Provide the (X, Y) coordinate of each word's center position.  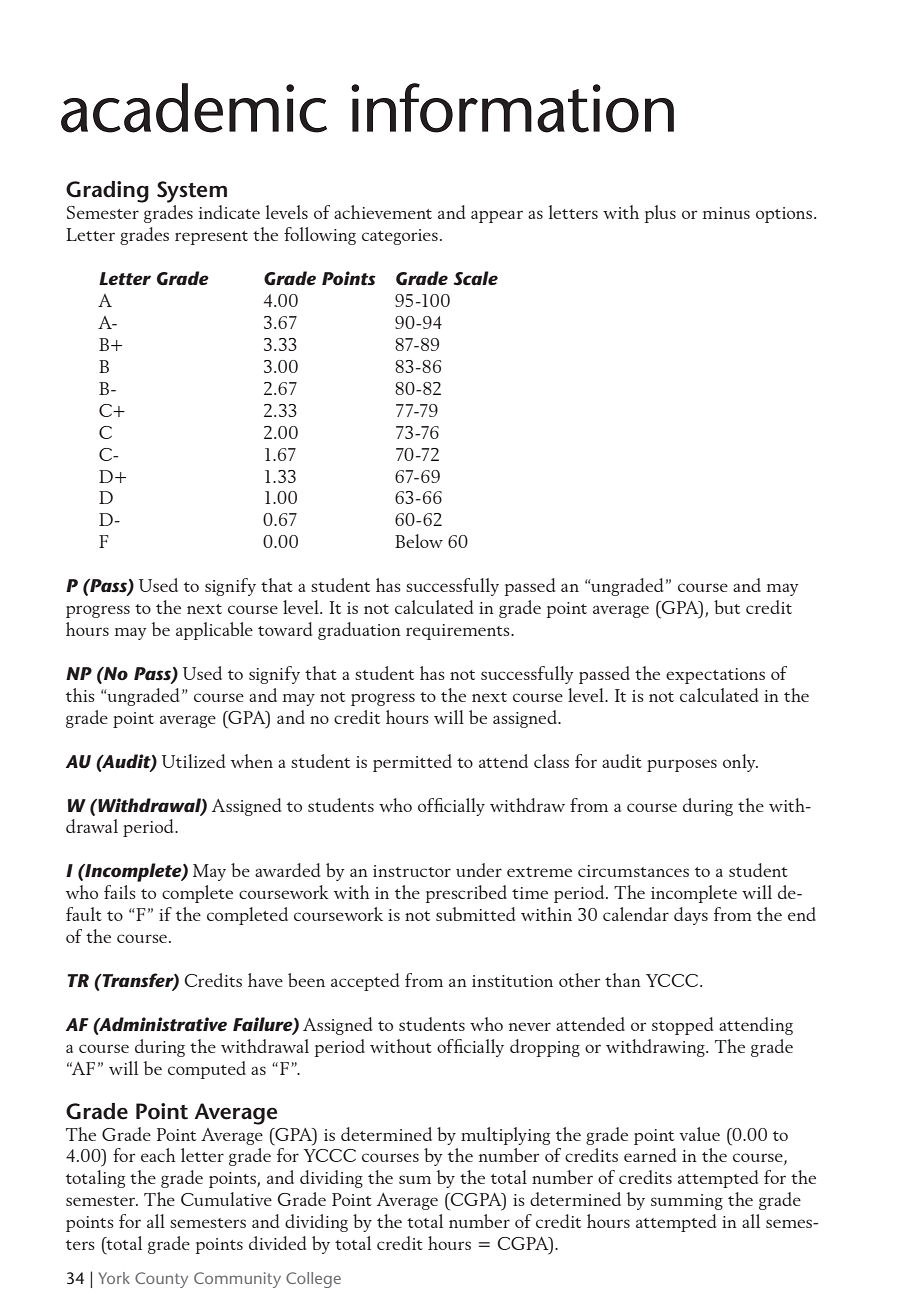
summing (687, 1202)
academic (194, 108)
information (512, 108)
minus (726, 213)
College (313, 1280)
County (161, 1280)
